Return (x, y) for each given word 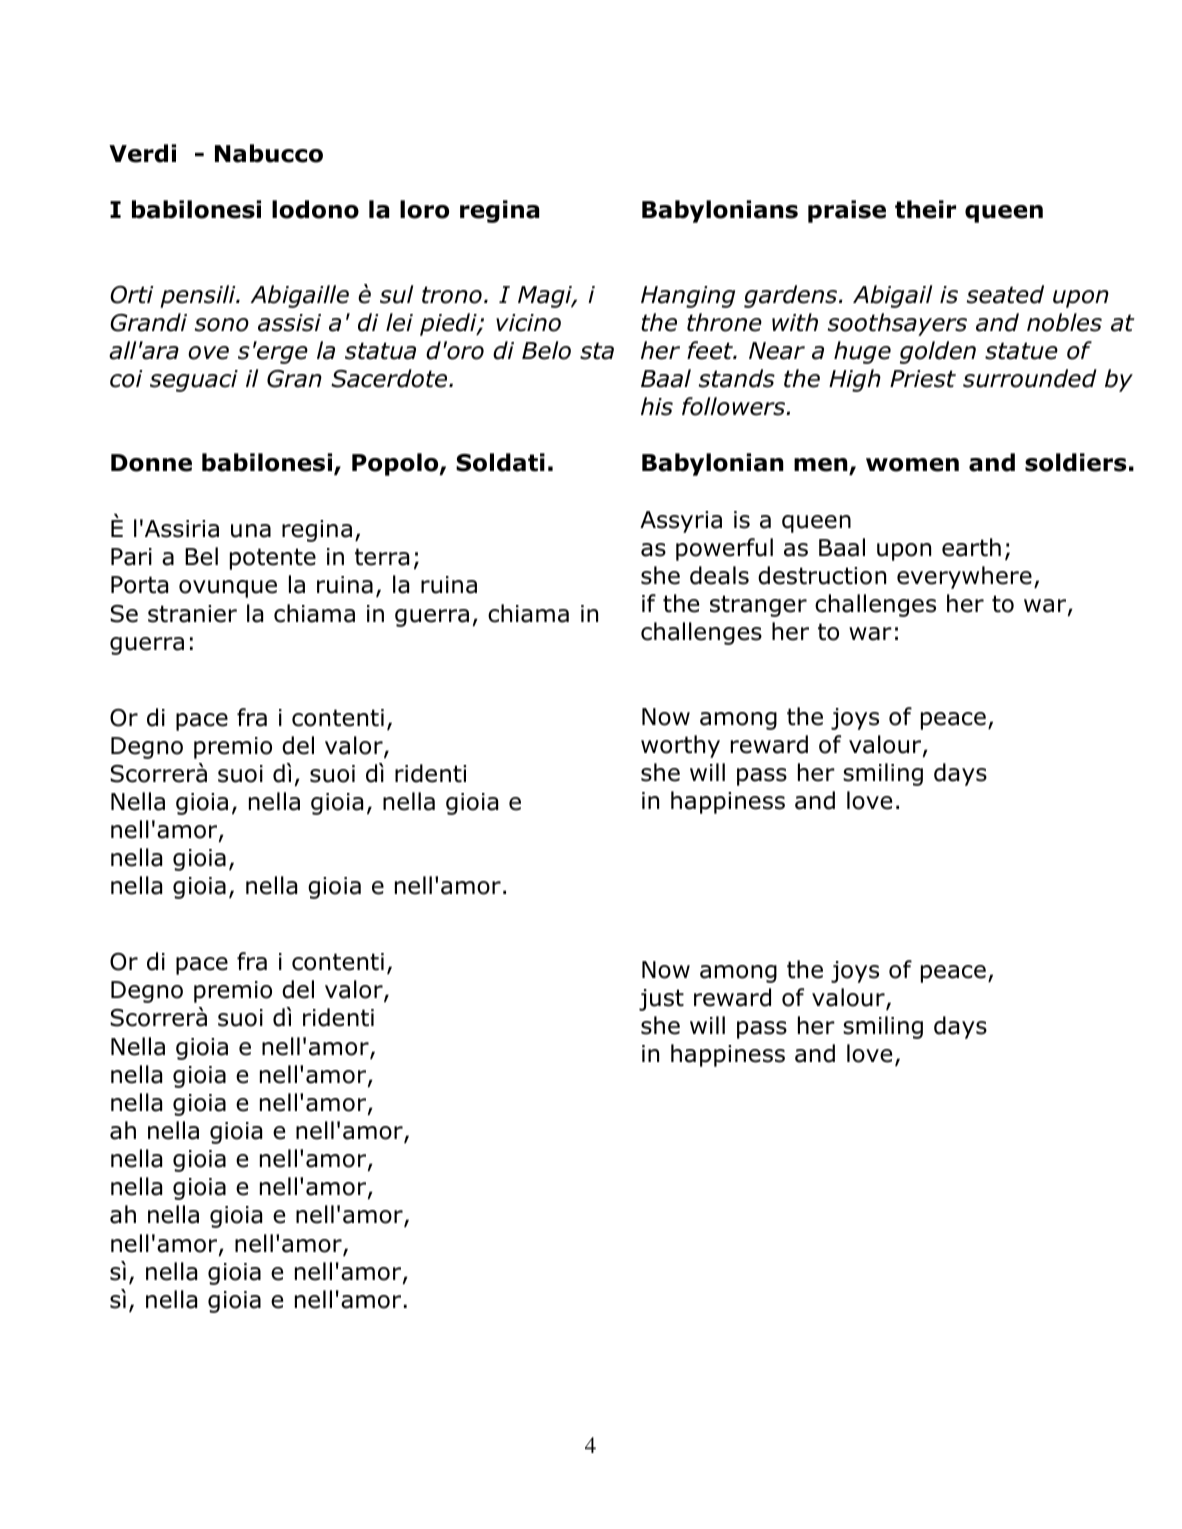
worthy (680, 746)
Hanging (688, 297)
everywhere (964, 577)
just (661, 1000)
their (925, 209)
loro (424, 209)
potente (273, 559)
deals (719, 575)
